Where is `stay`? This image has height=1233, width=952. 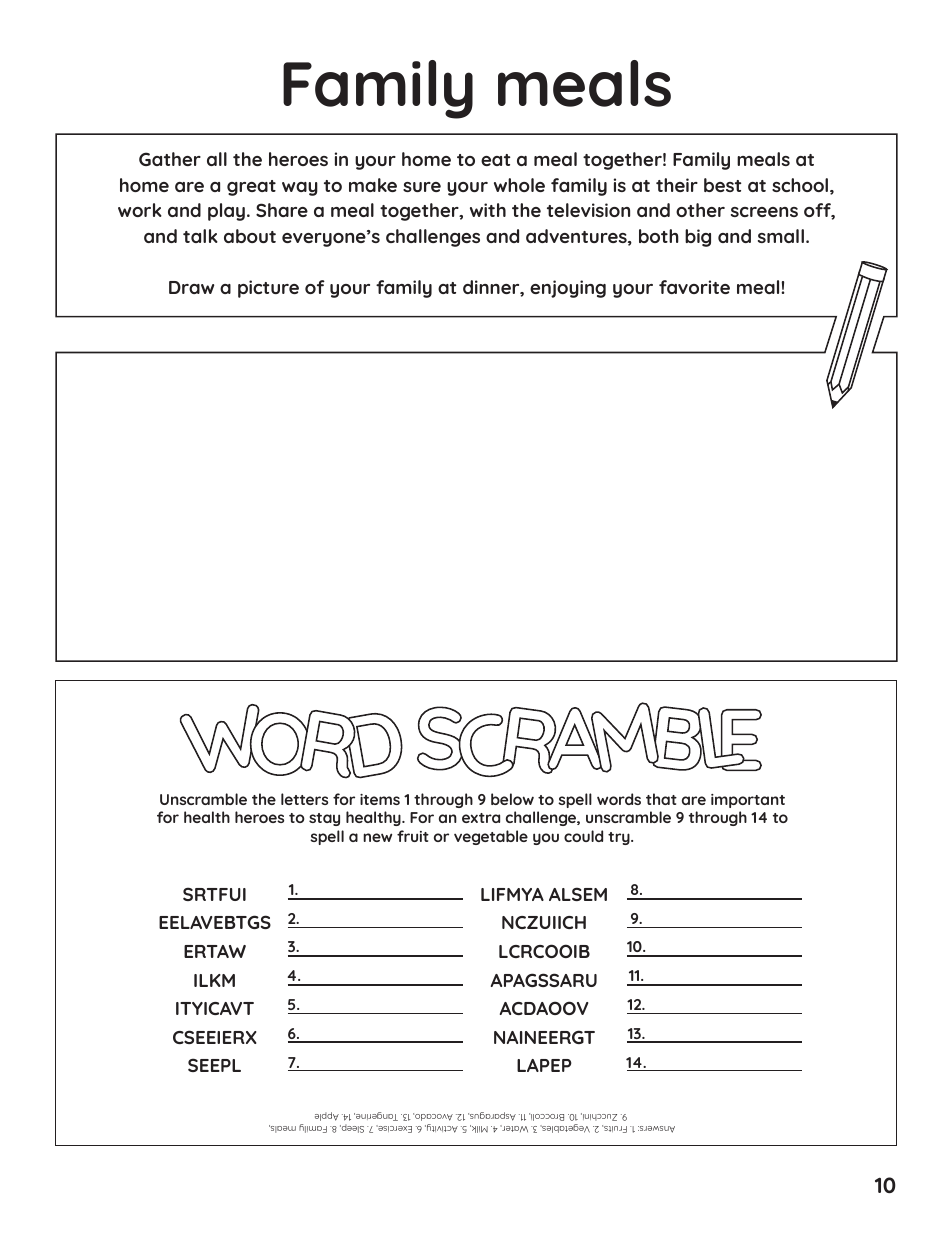
stay is located at coordinates (324, 819).
